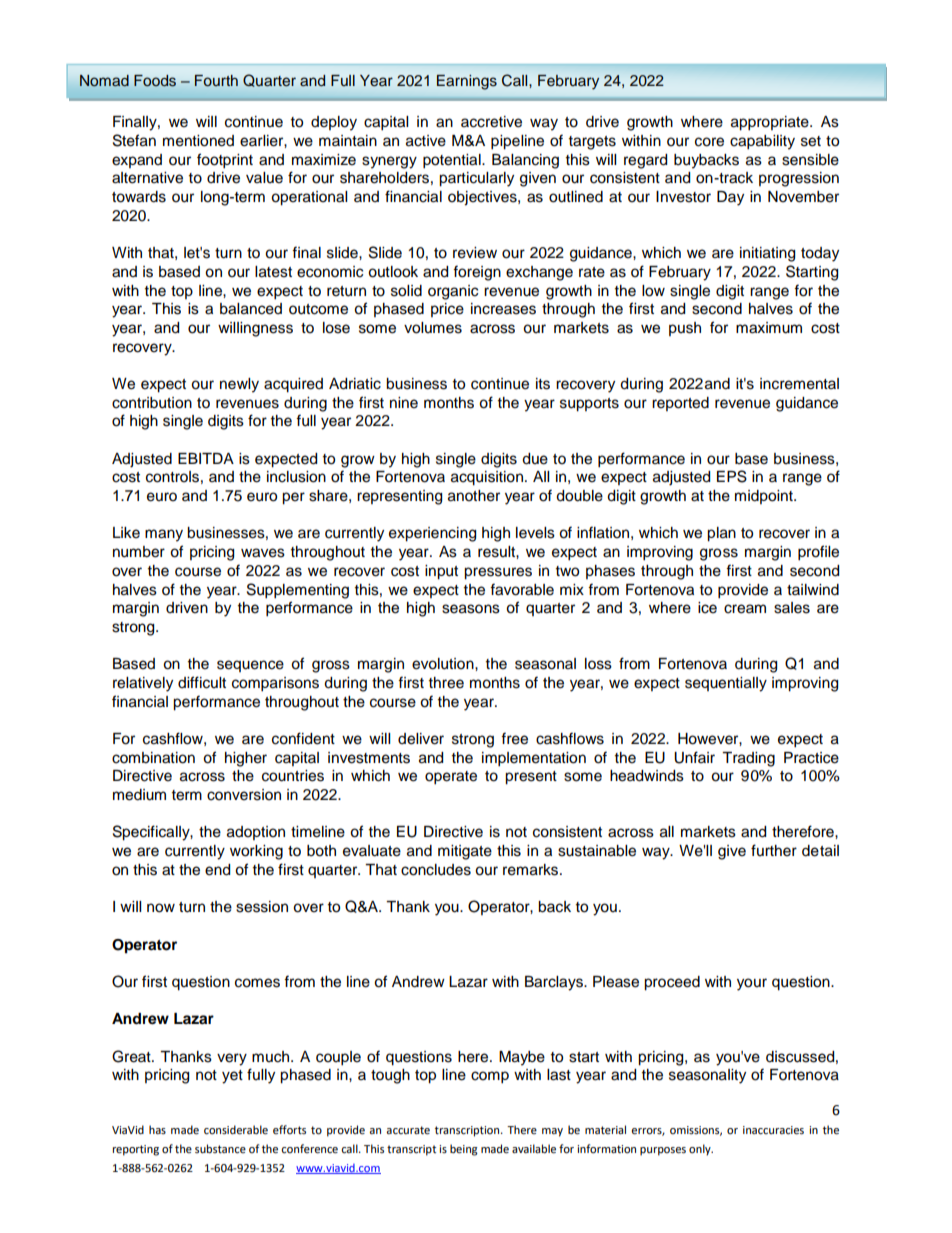 The image size is (952, 1233). What do you see at coordinates (745, 609) in the page?
I see `cream` at bounding box center [745, 609].
